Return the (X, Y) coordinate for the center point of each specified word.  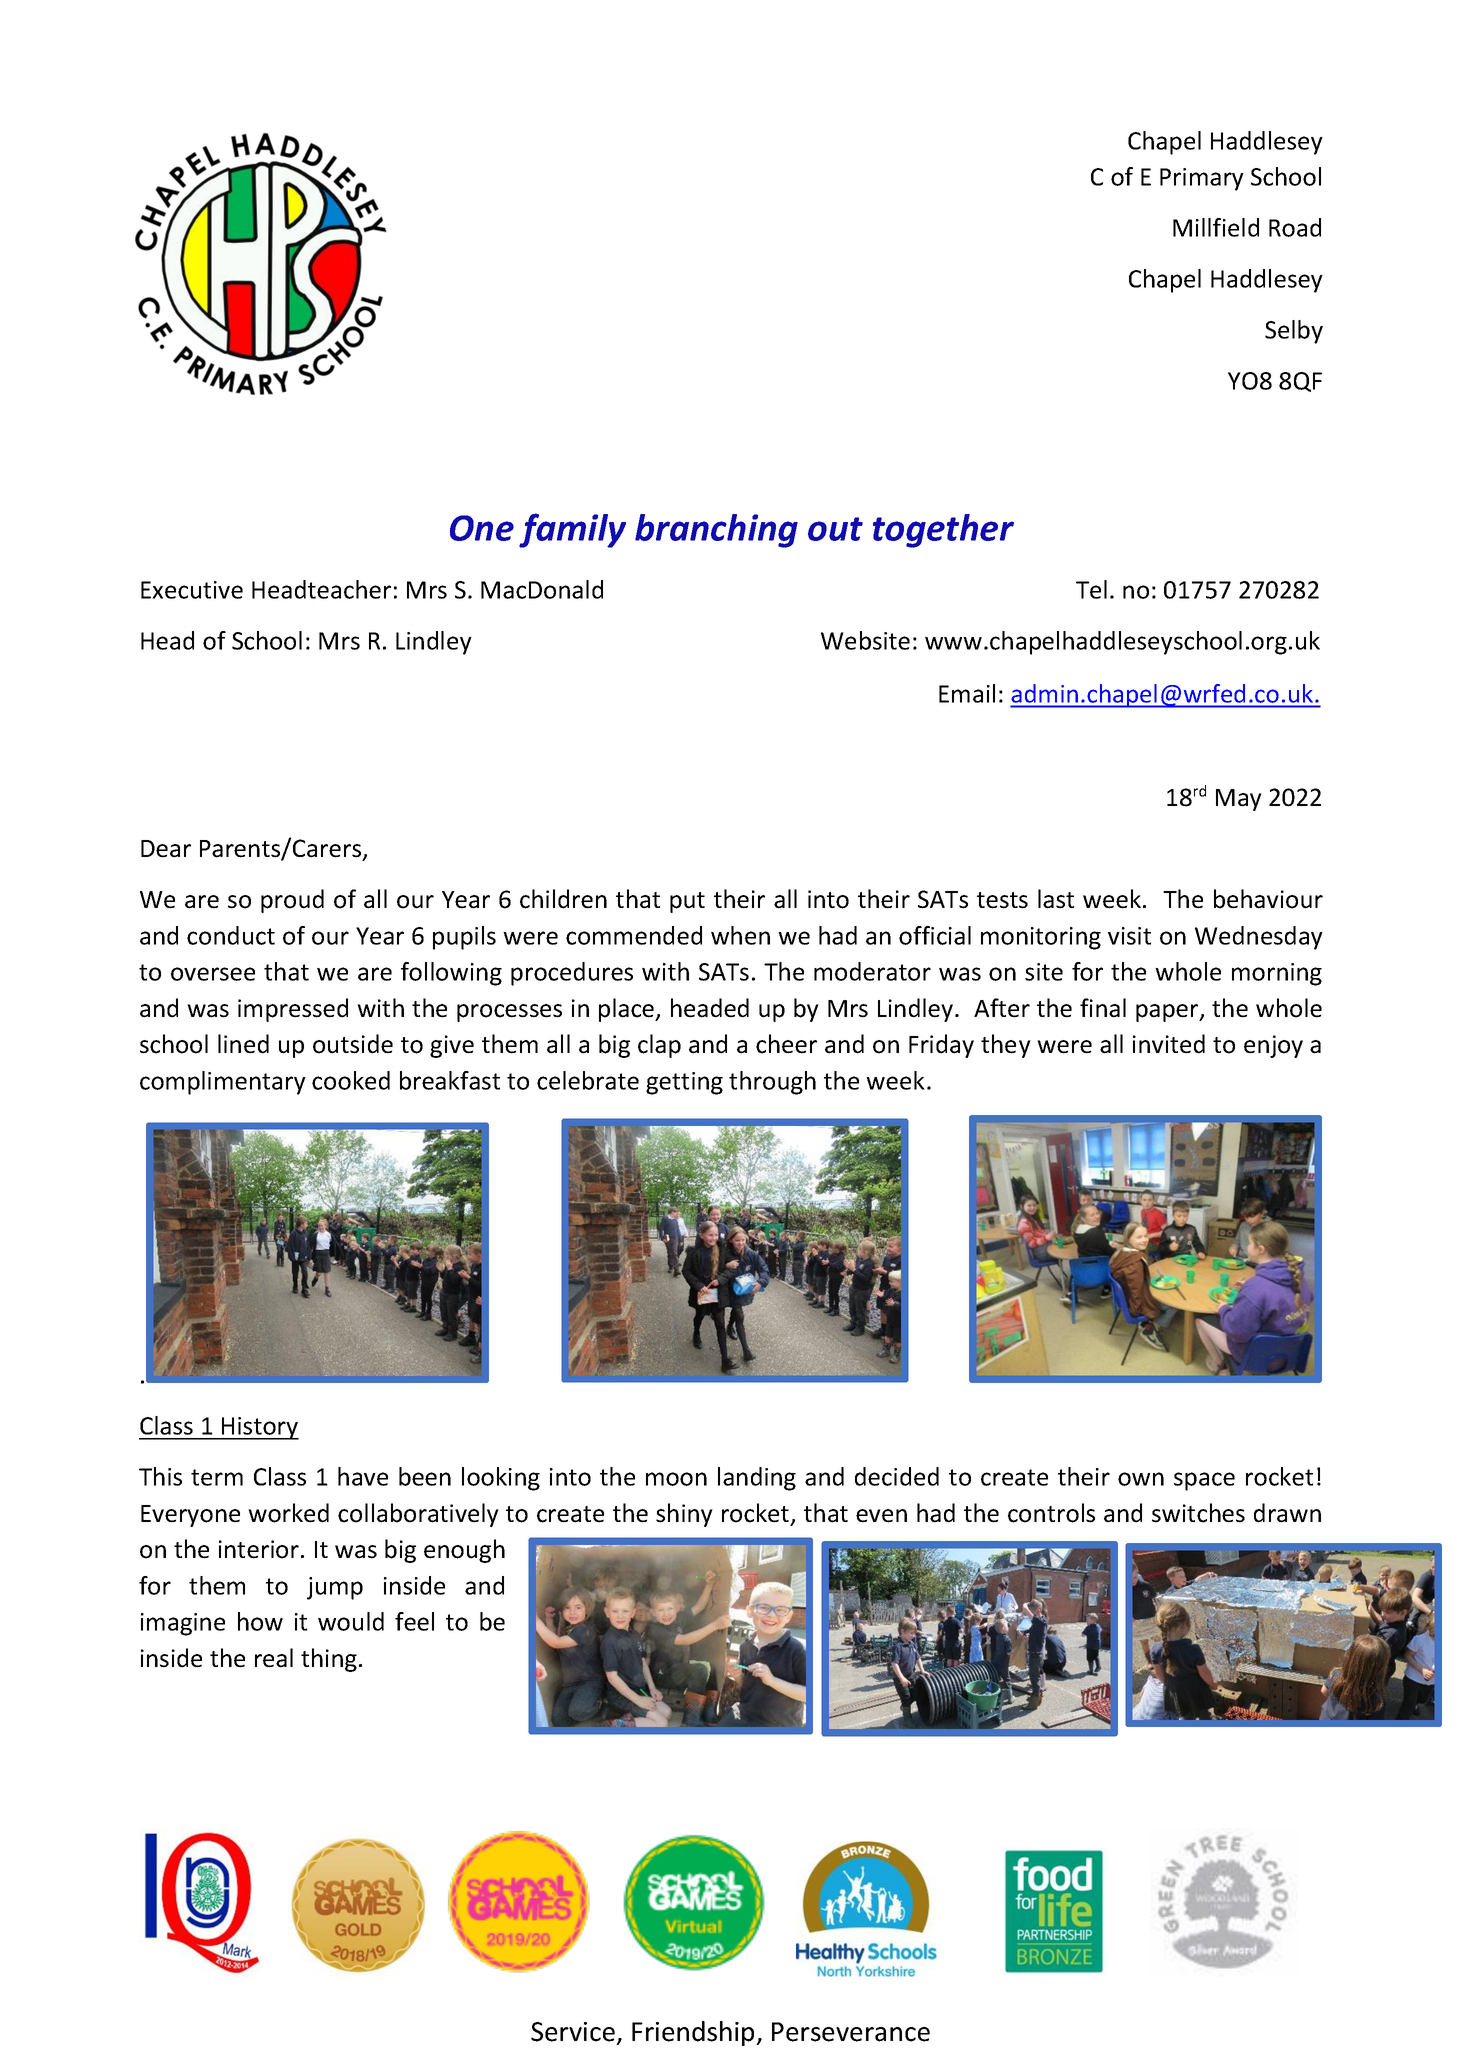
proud (292, 901)
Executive (192, 590)
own (1141, 1479)
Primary (1202, 179)
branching (716, 531)
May (1239, 800)
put (687, 902)
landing (757, 1479)
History (259, 1428)
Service (573, 2032)
